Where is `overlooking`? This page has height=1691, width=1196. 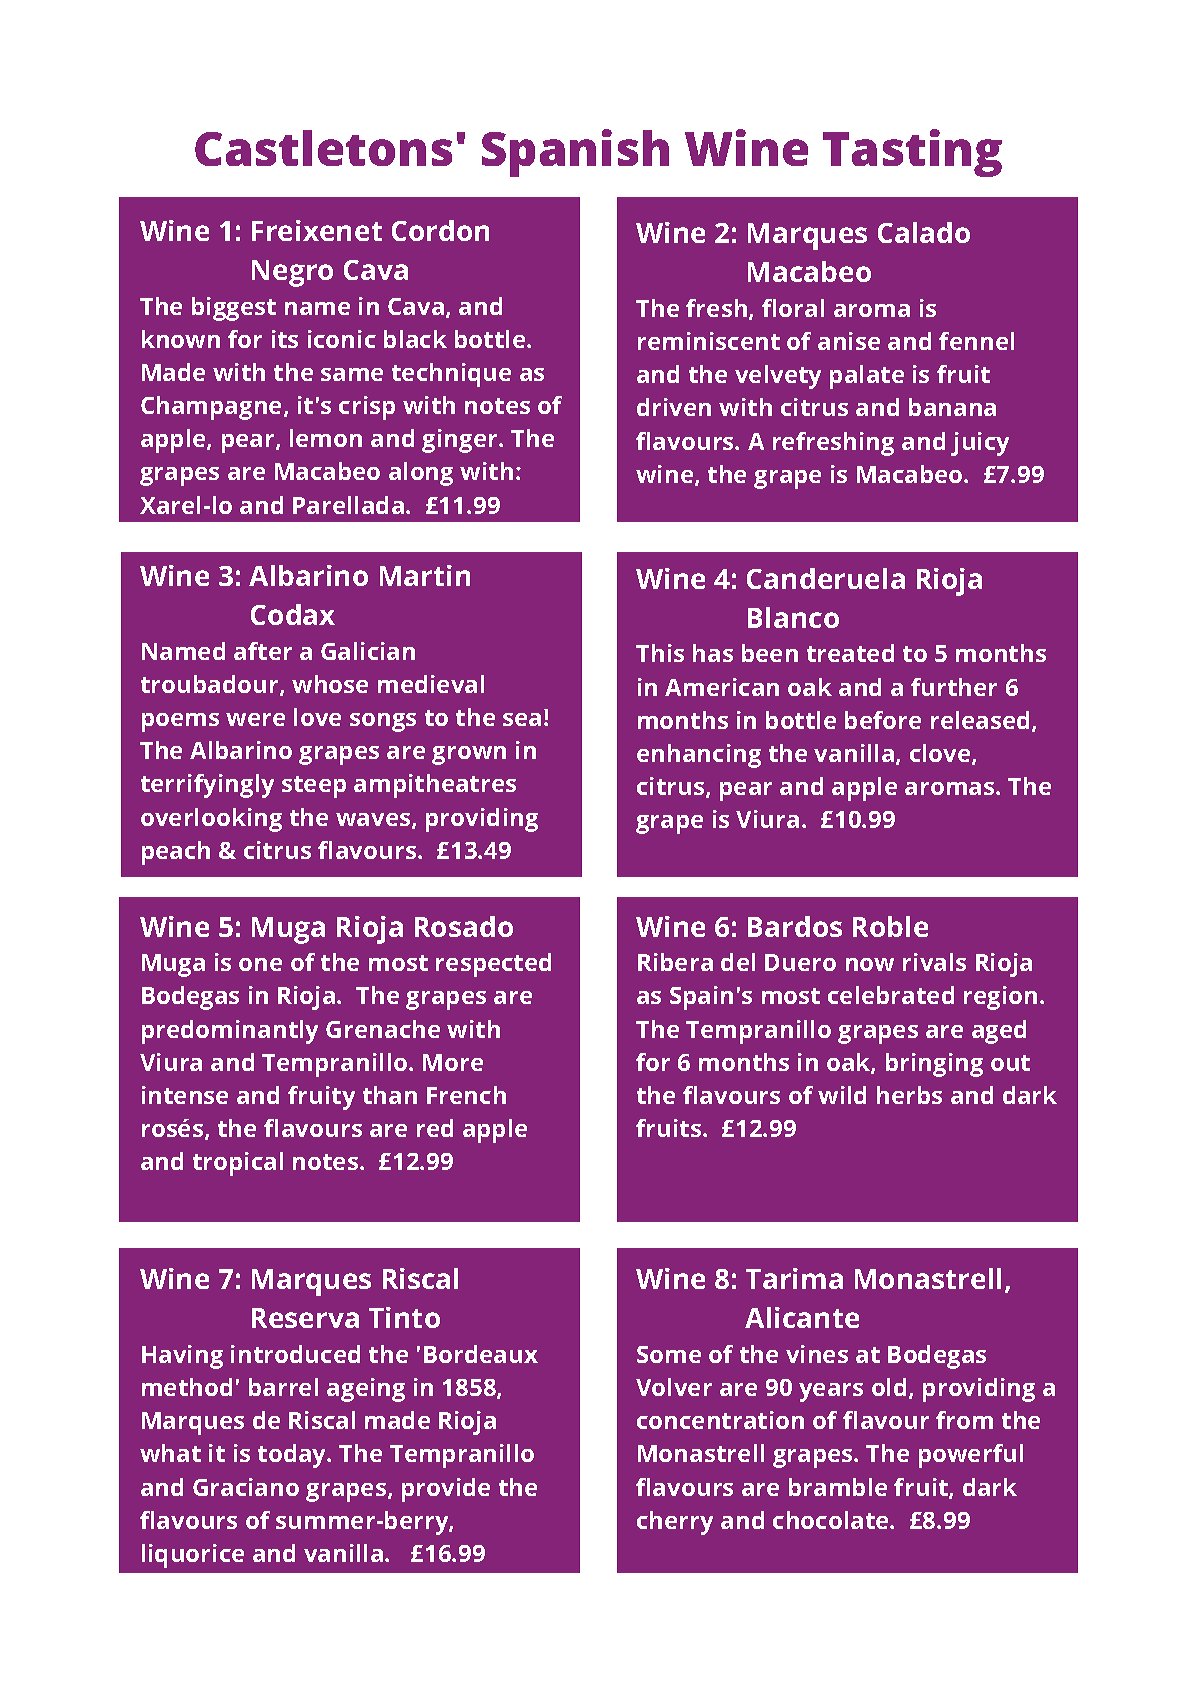
overlooking is located at coordinates (211, 820).
